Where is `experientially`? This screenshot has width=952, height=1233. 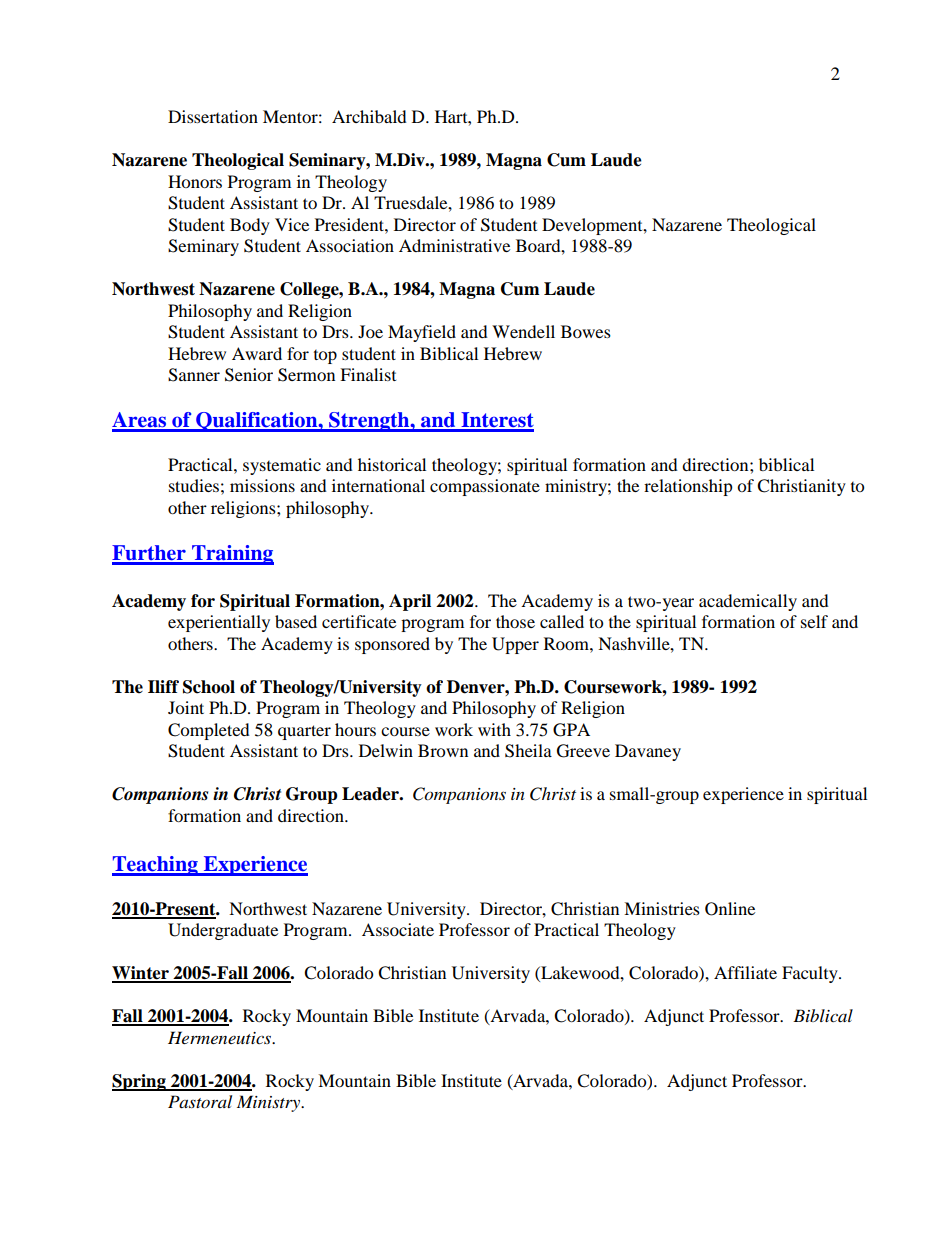
experientially is located at coordinates (219, 623).
